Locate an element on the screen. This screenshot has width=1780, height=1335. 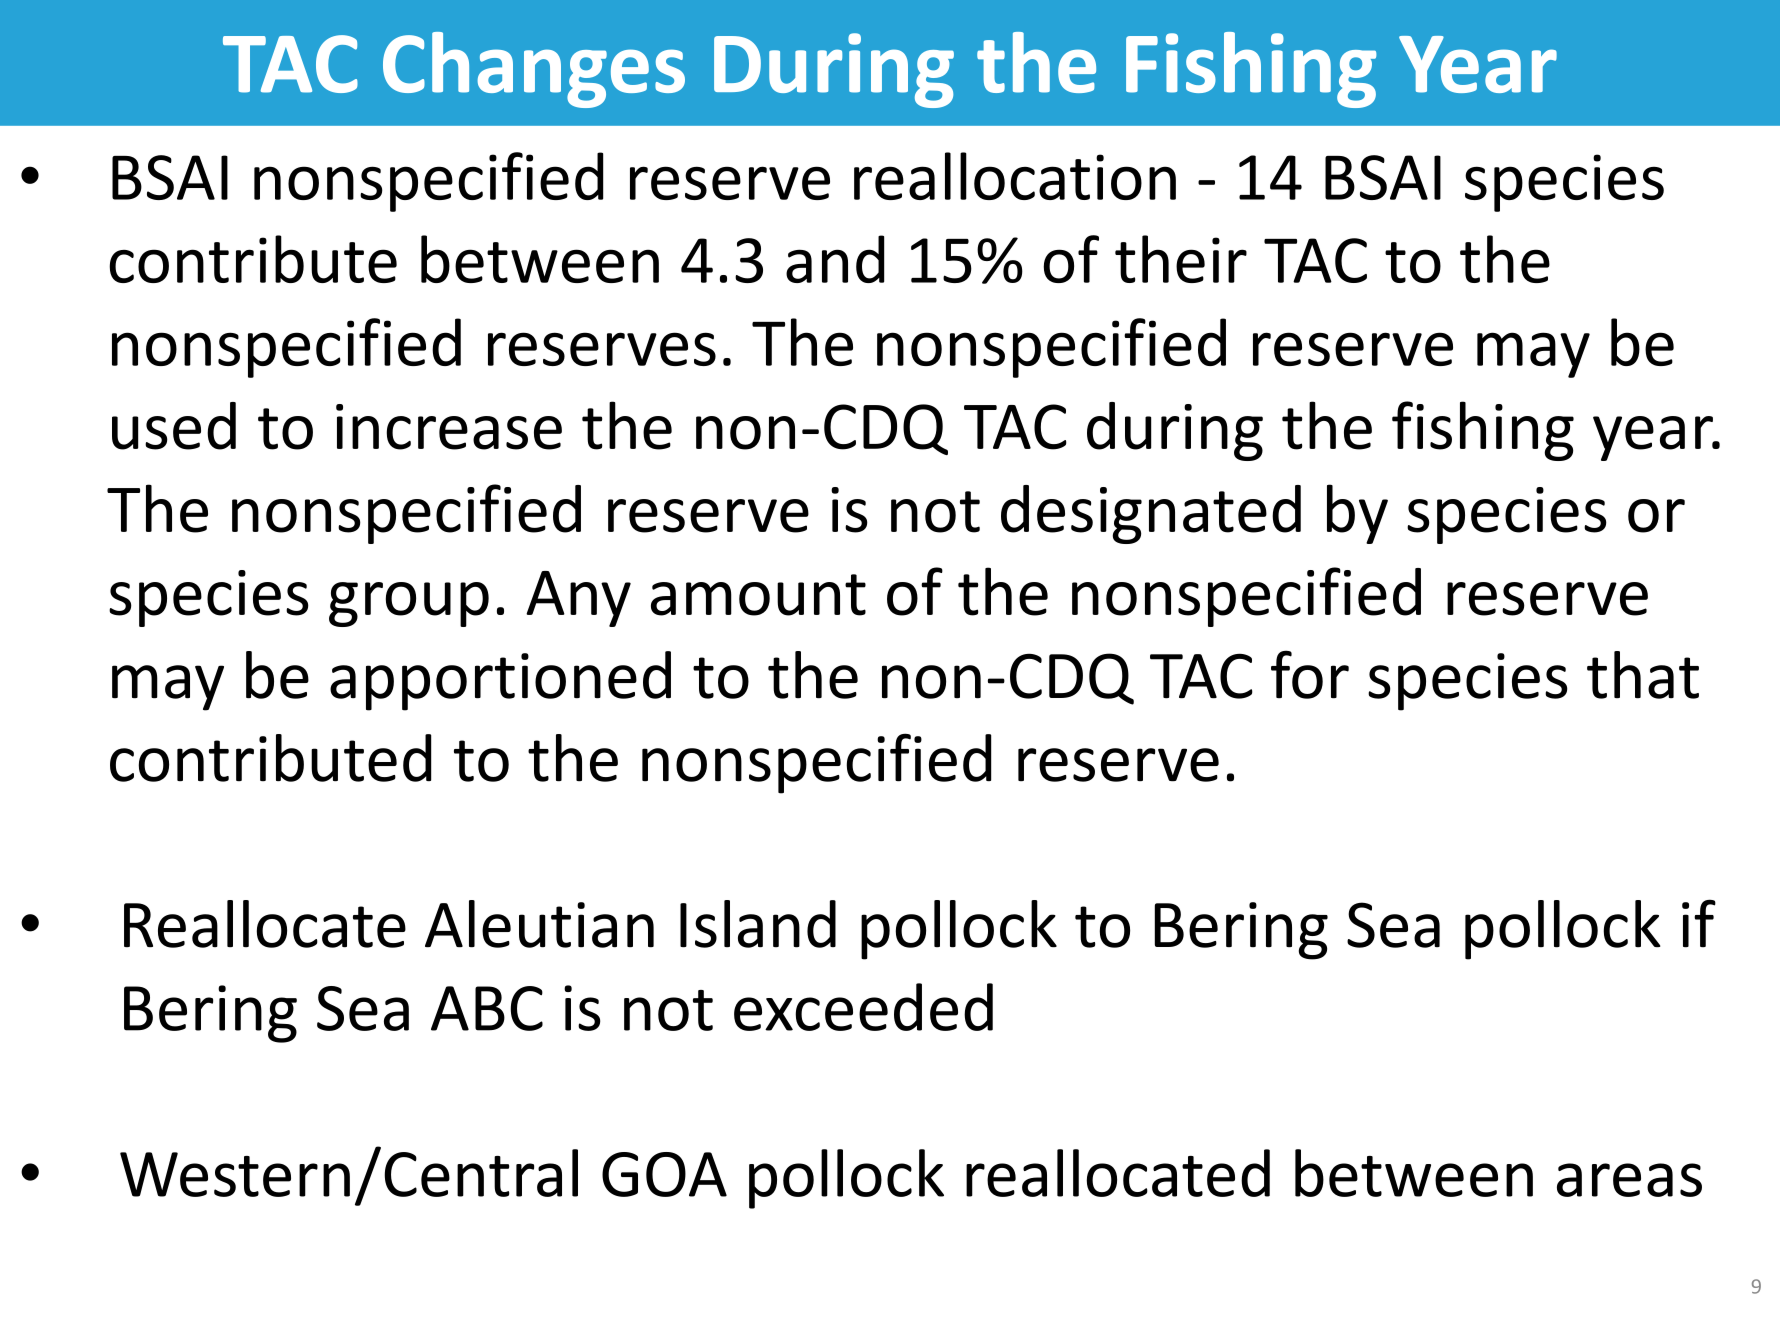
for is located at coordinates (1310, 674).
